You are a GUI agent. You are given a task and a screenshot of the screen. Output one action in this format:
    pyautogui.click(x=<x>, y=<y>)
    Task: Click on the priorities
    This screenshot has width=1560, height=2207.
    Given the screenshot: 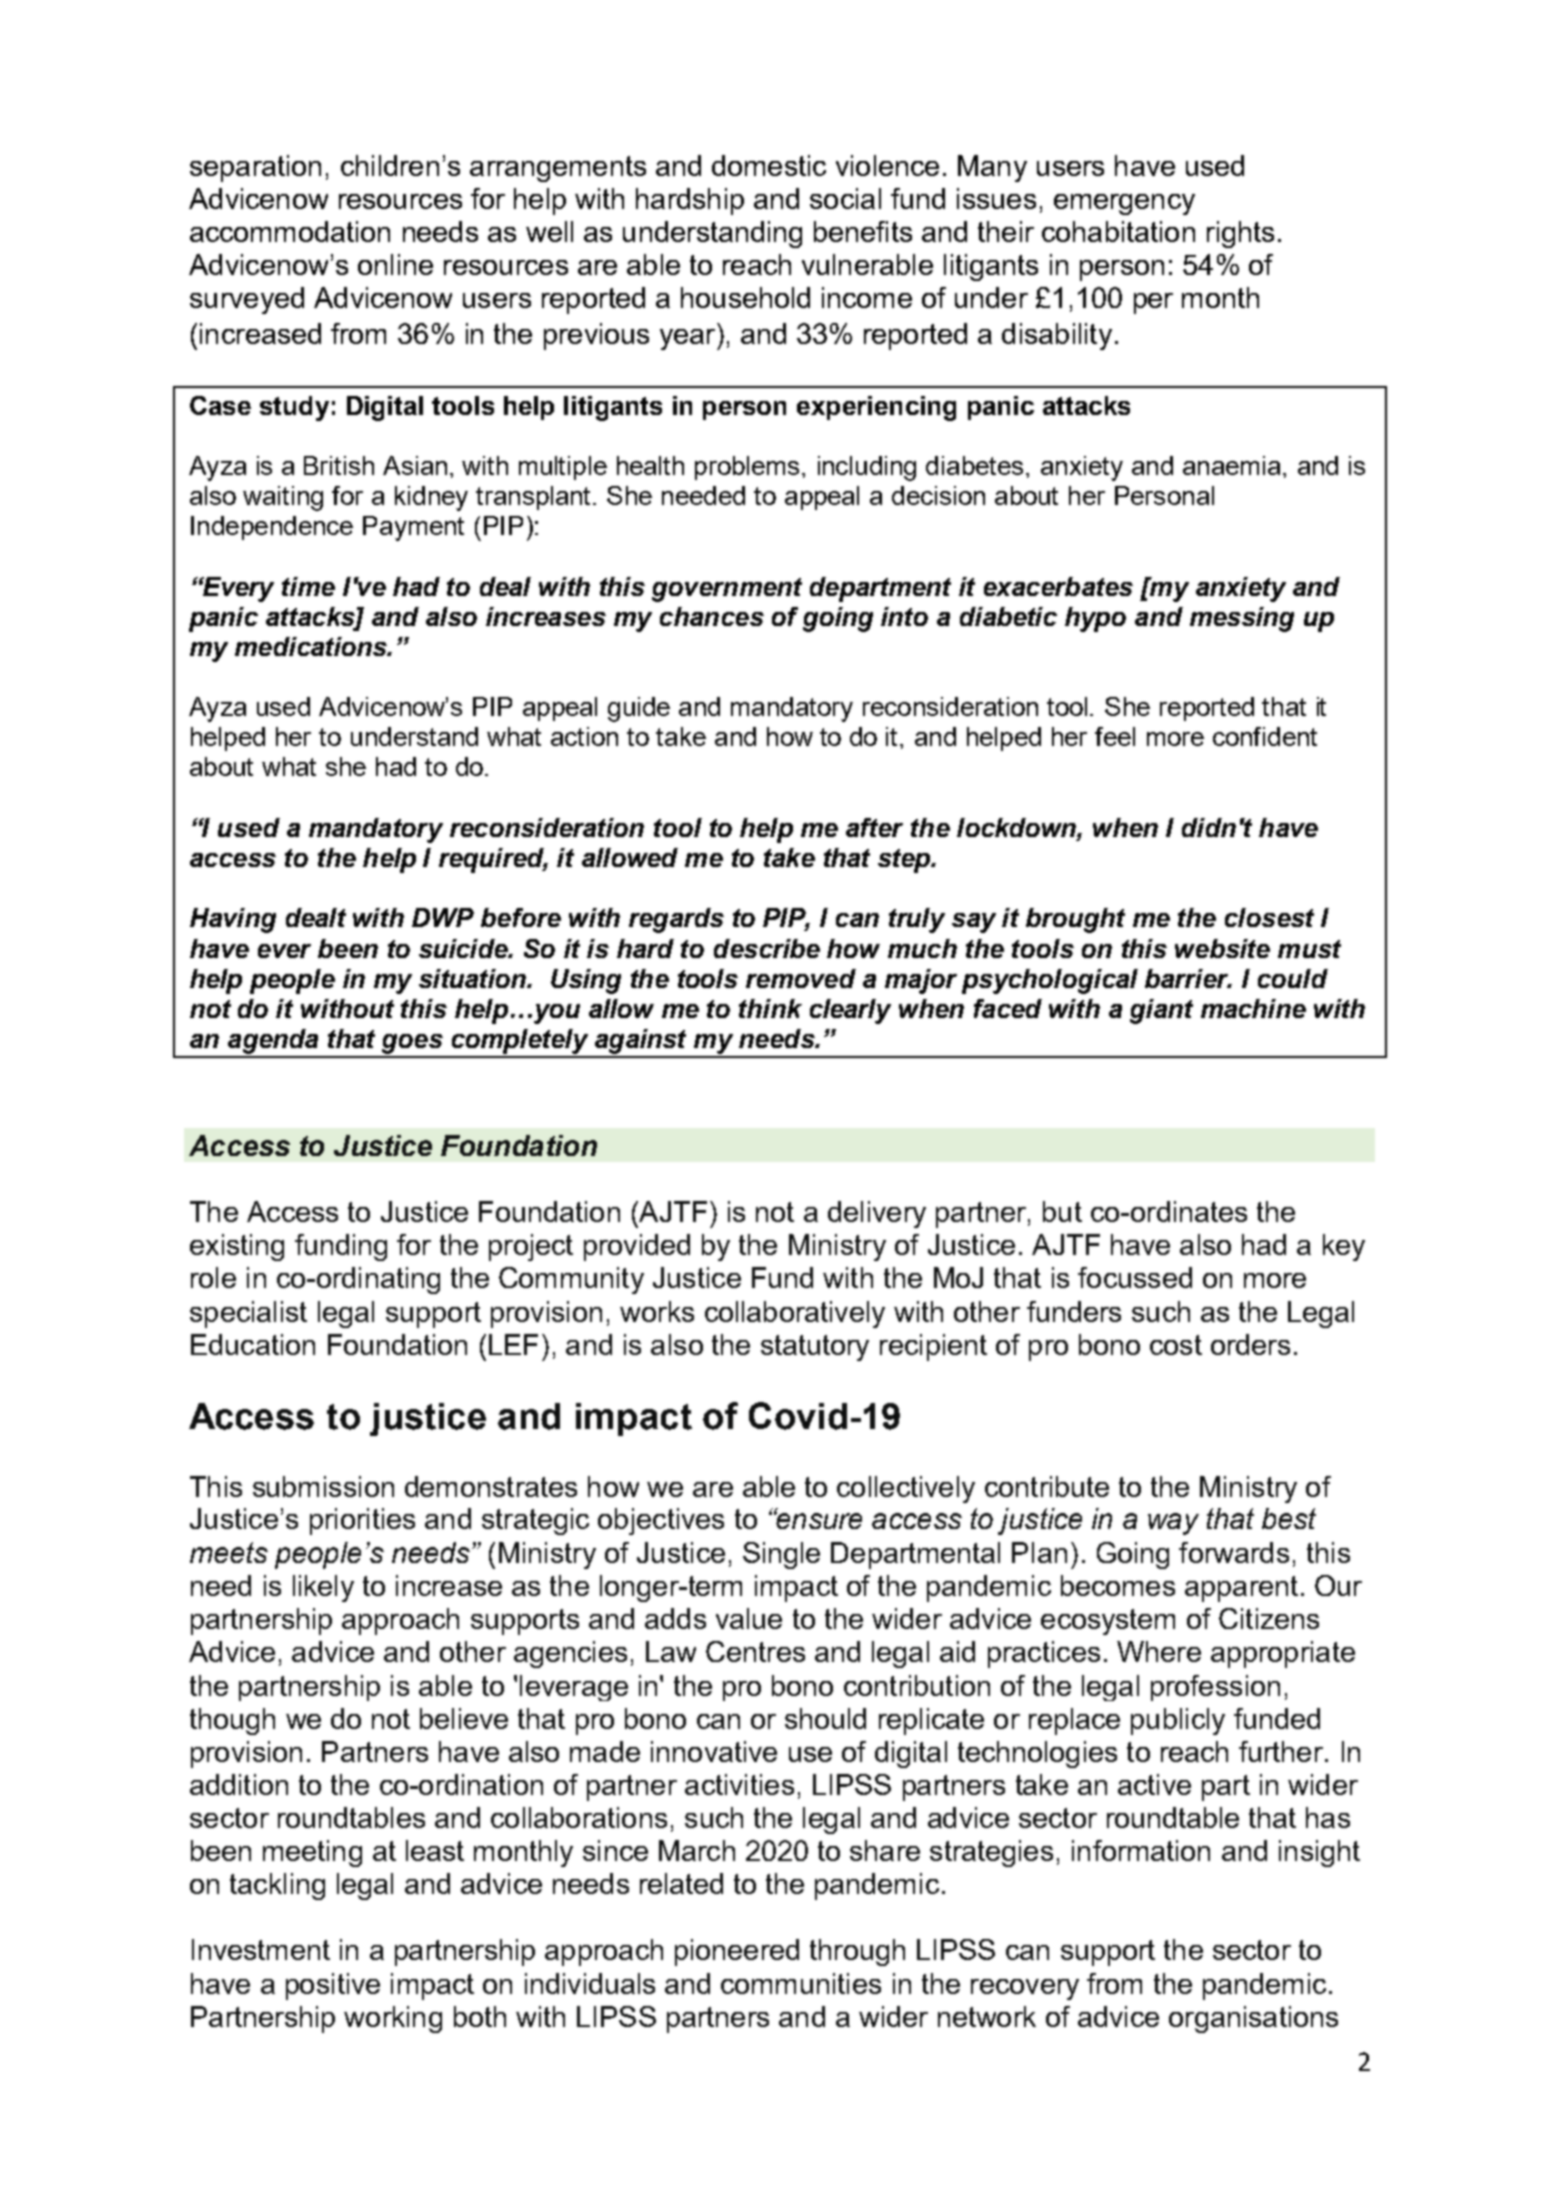 What is the action you would take?
    pyautogui.click(x=362, y=1521)
